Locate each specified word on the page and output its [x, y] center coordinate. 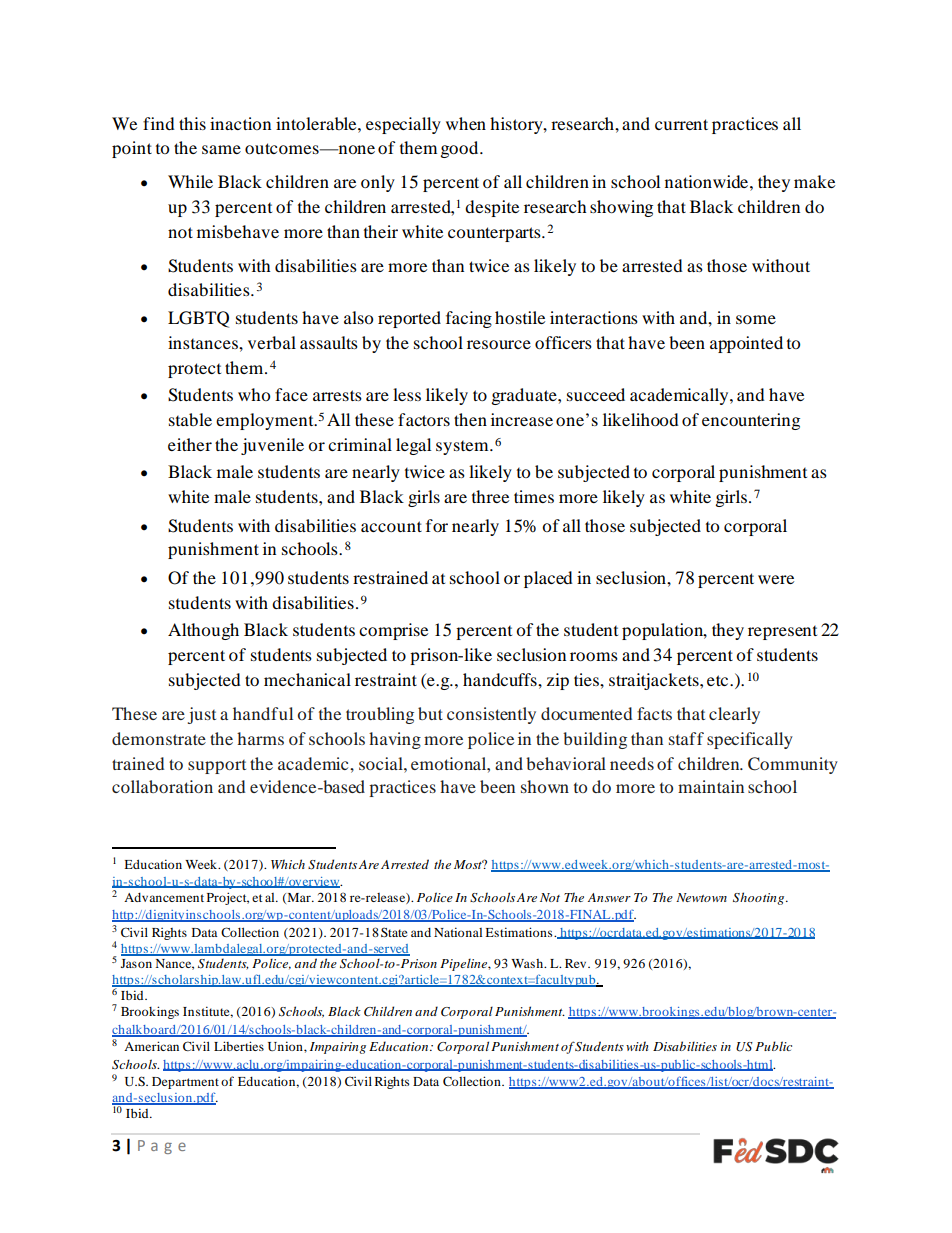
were [776, 579]
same [221, 149]
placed [548, 579]
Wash [528, 963]
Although [203, 631]
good [461, 149]
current [681, 124]
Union [286, 1046]
